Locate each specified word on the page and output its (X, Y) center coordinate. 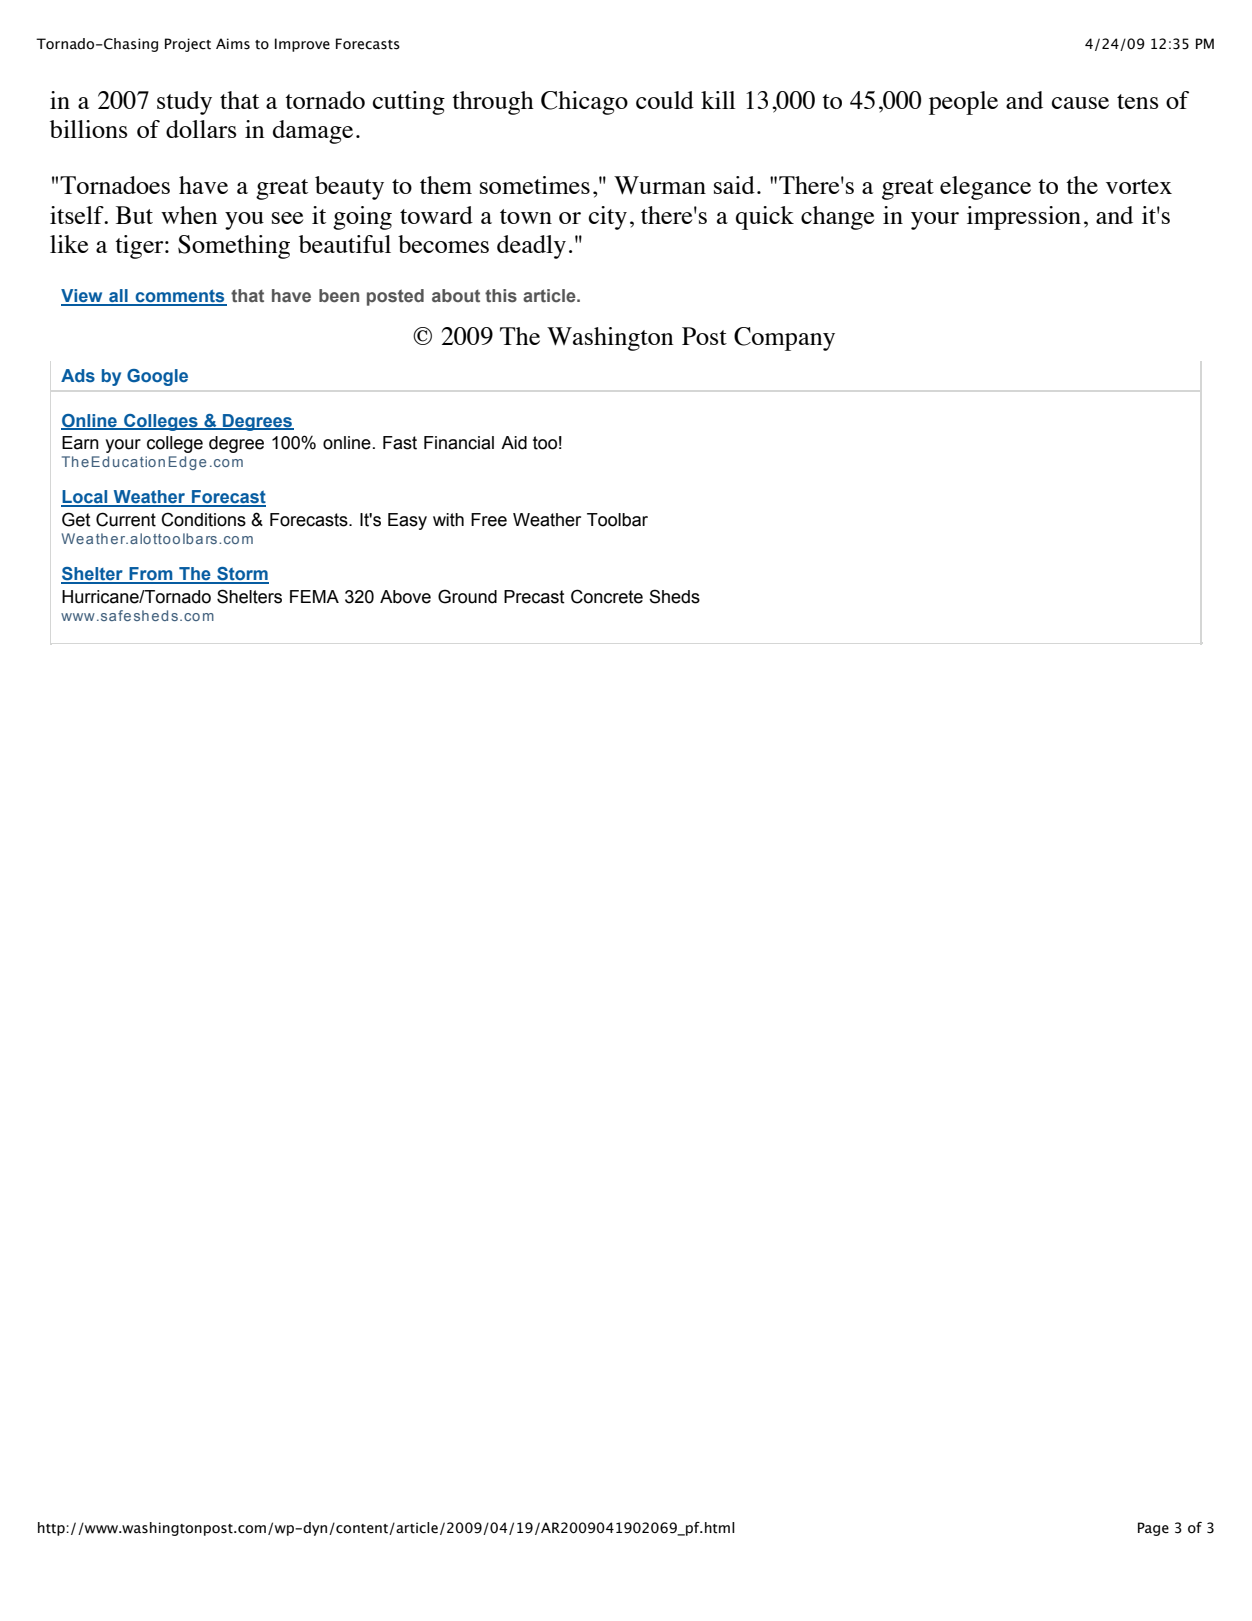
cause (1080, 103)
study (184, 103)
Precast (534, 597)
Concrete (607, 596)
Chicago (584, 103)
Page (1153, 1529)
